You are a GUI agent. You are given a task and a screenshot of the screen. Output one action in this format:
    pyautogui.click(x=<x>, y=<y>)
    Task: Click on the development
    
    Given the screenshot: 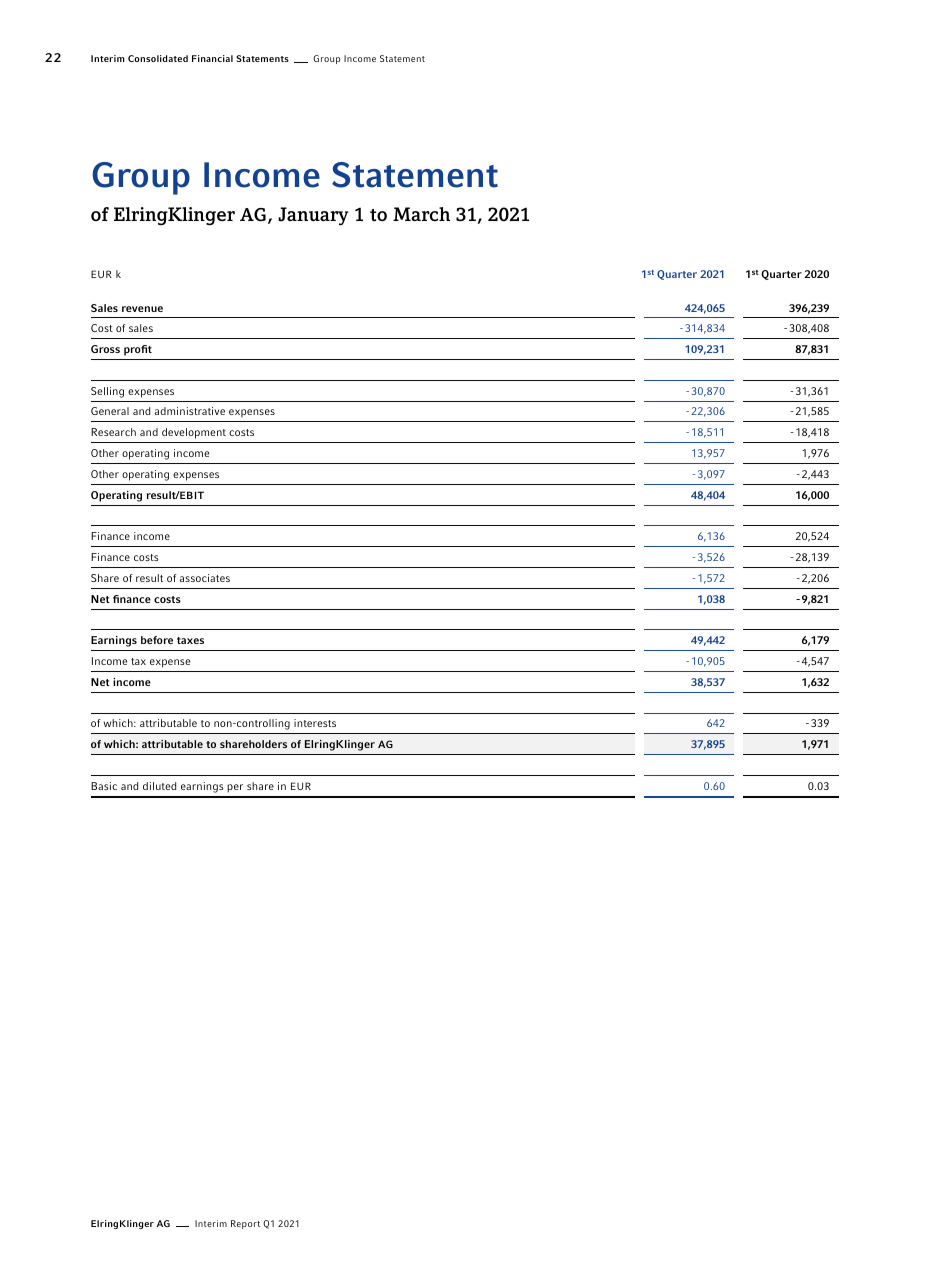 What is the action you would take?
    pyautogui.click(x=194, y=433)
